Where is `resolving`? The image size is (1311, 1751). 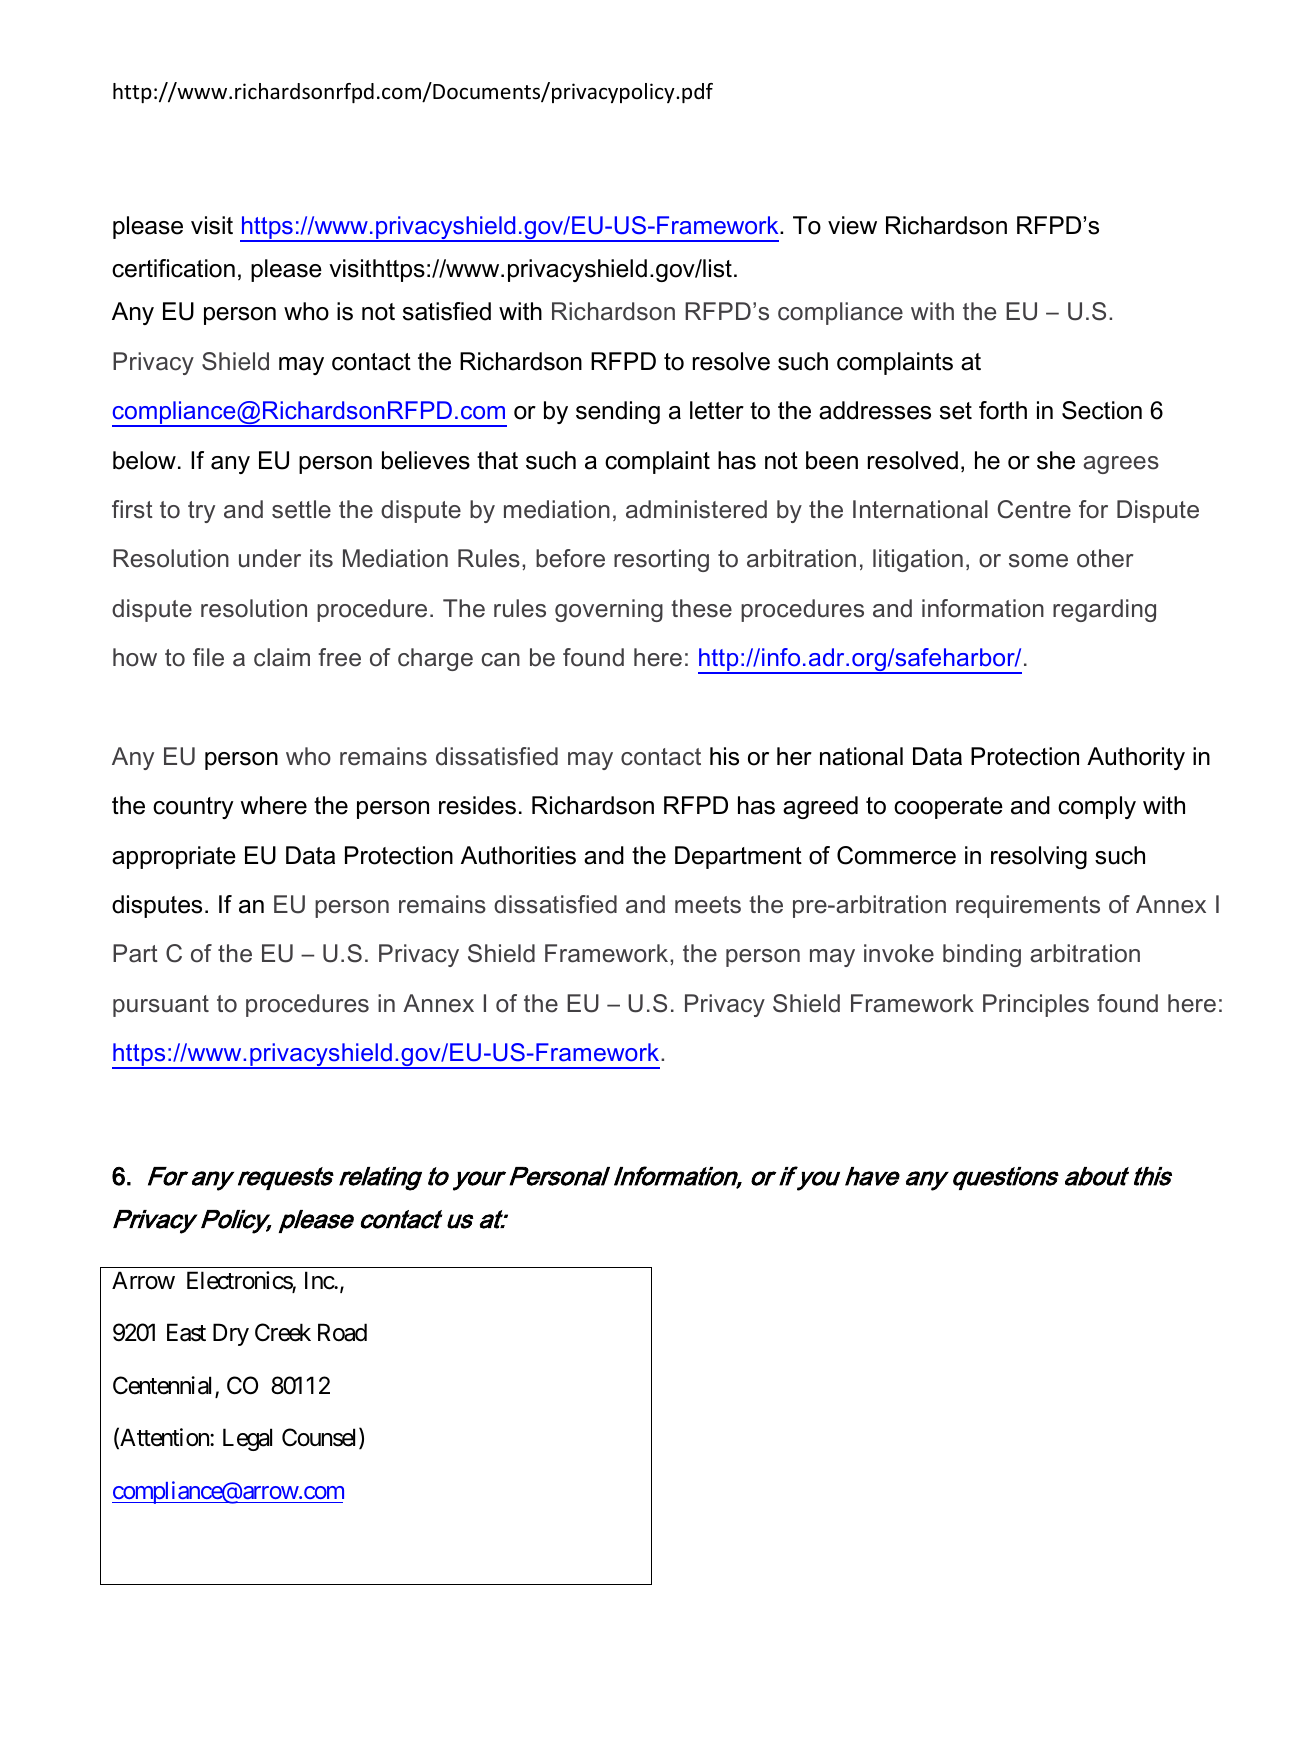 resolving is located at coordinates (1039, 857).
